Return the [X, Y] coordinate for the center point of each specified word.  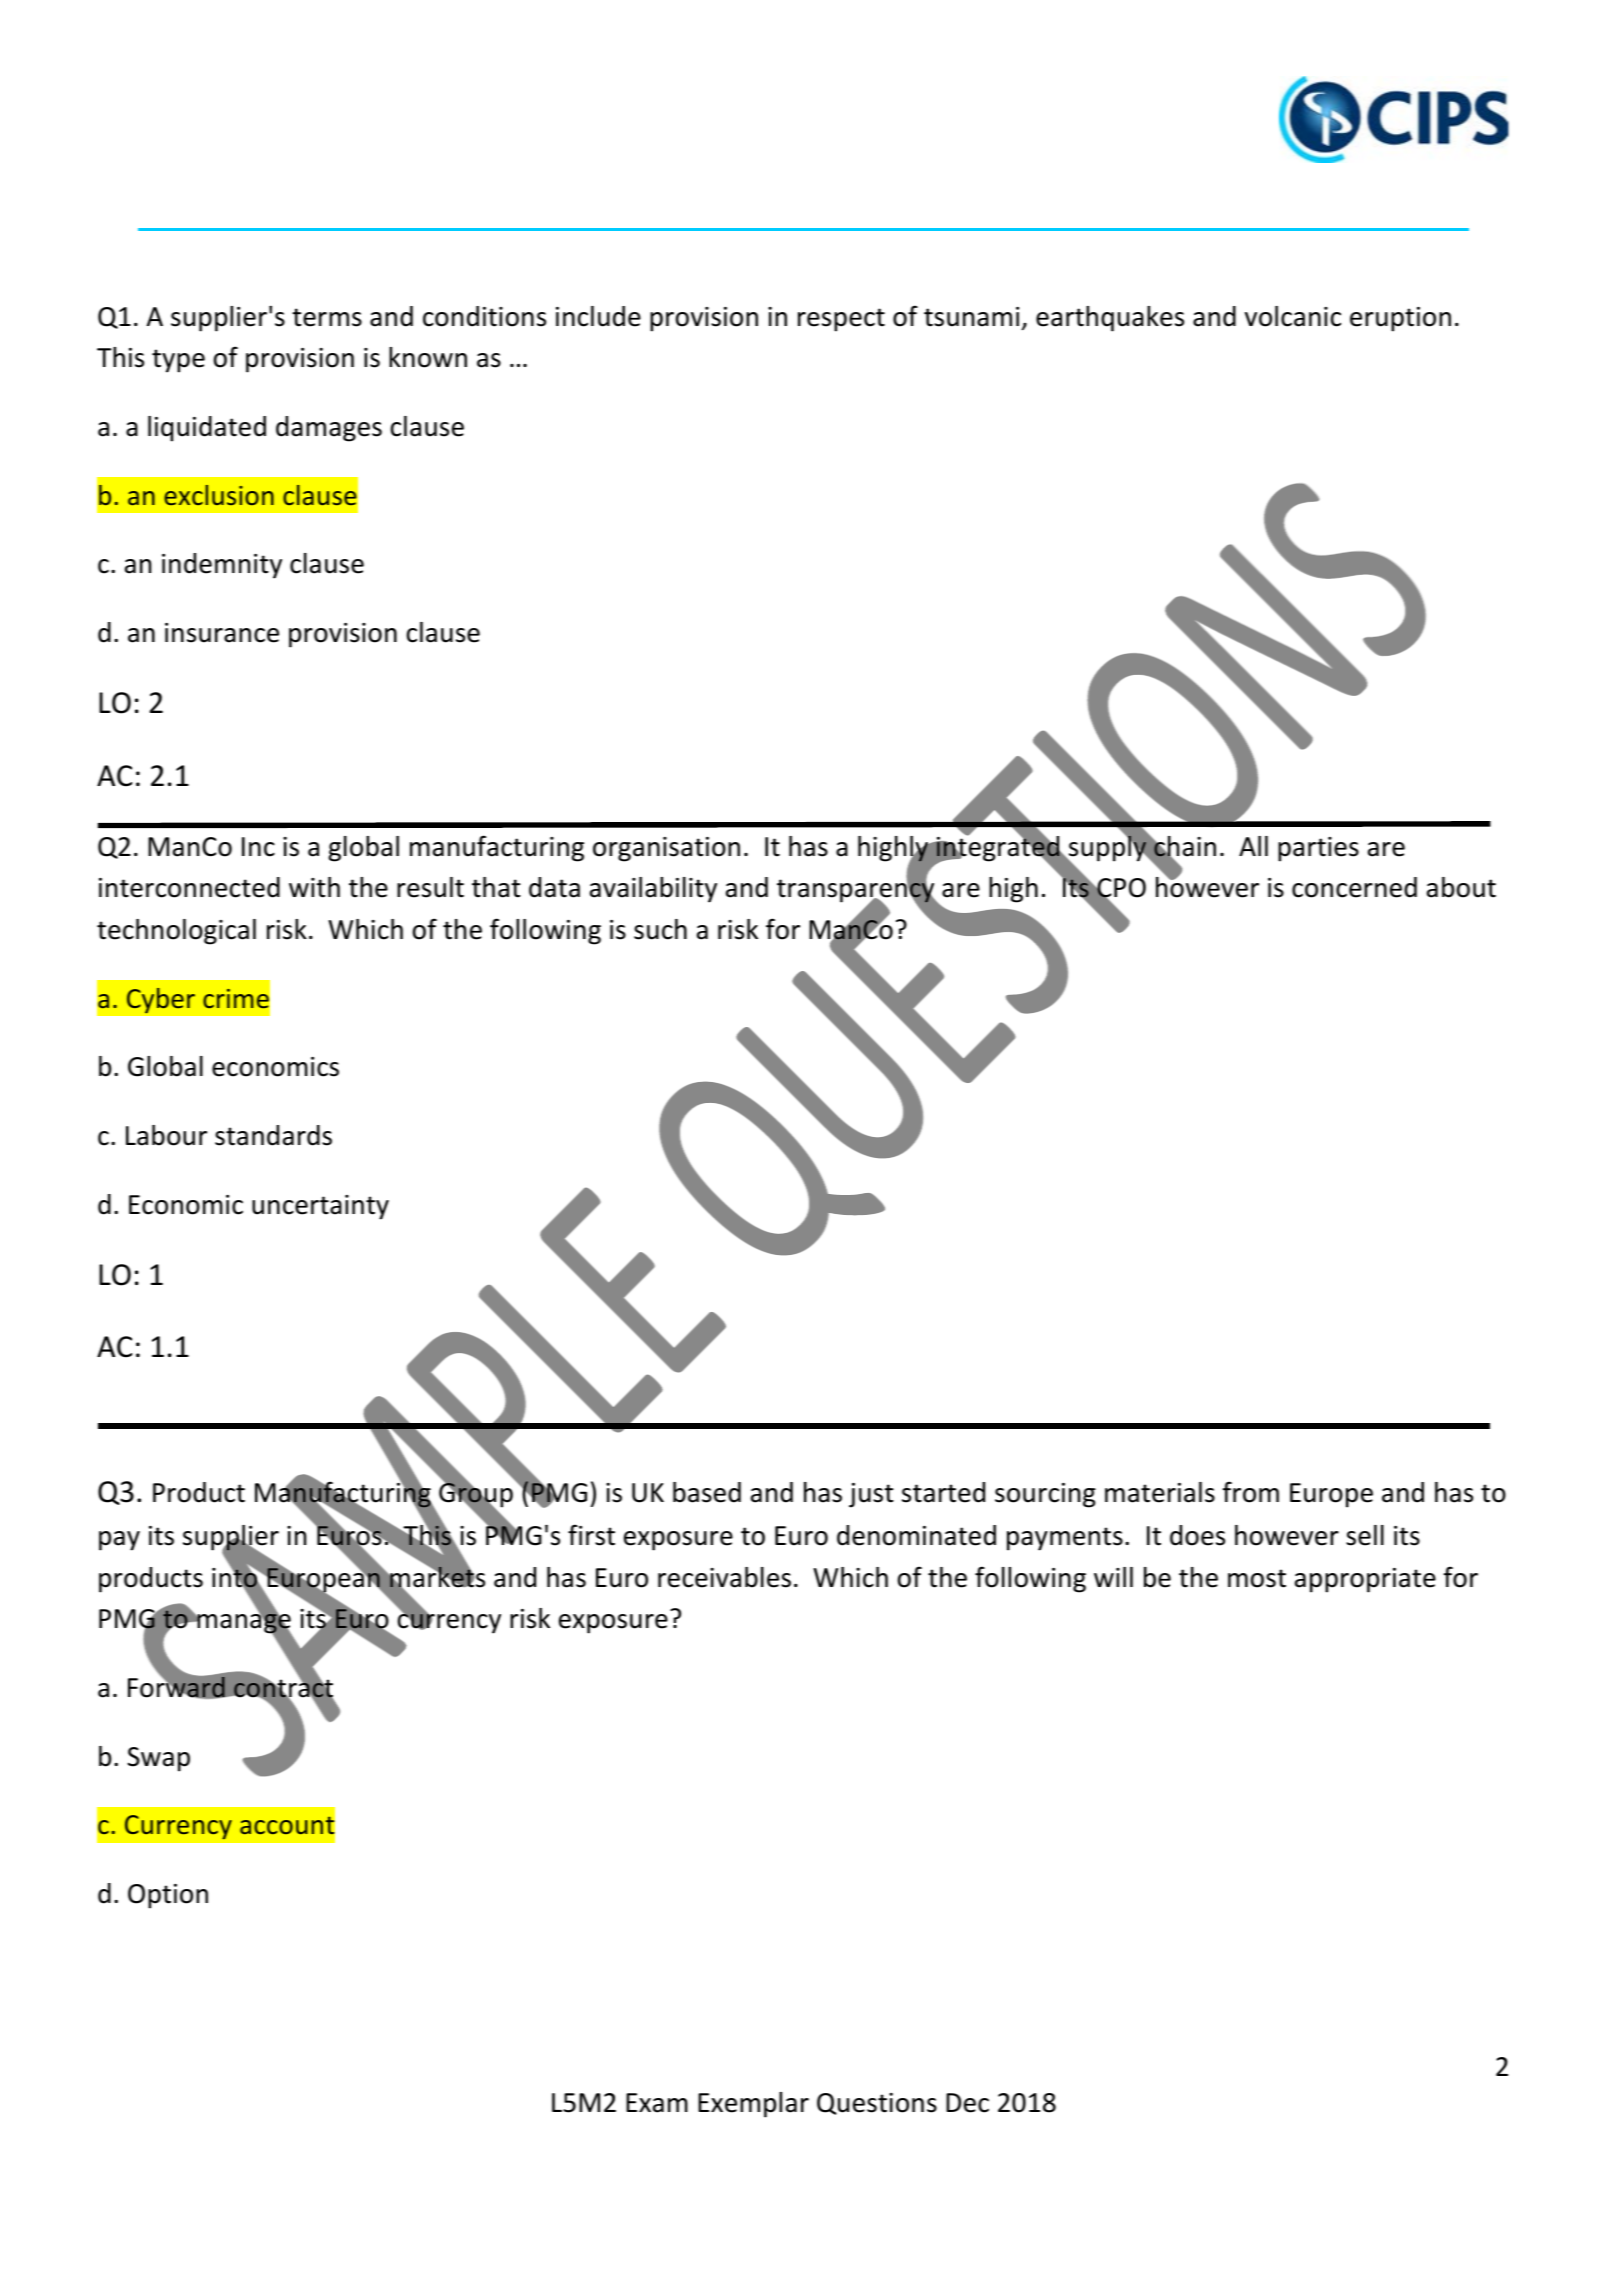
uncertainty [320, 1207]
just [871, 1495]
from [1251, 1492]
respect [841, 320]
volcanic [1293, 316]
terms [327, 317]
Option [168, 1896]
